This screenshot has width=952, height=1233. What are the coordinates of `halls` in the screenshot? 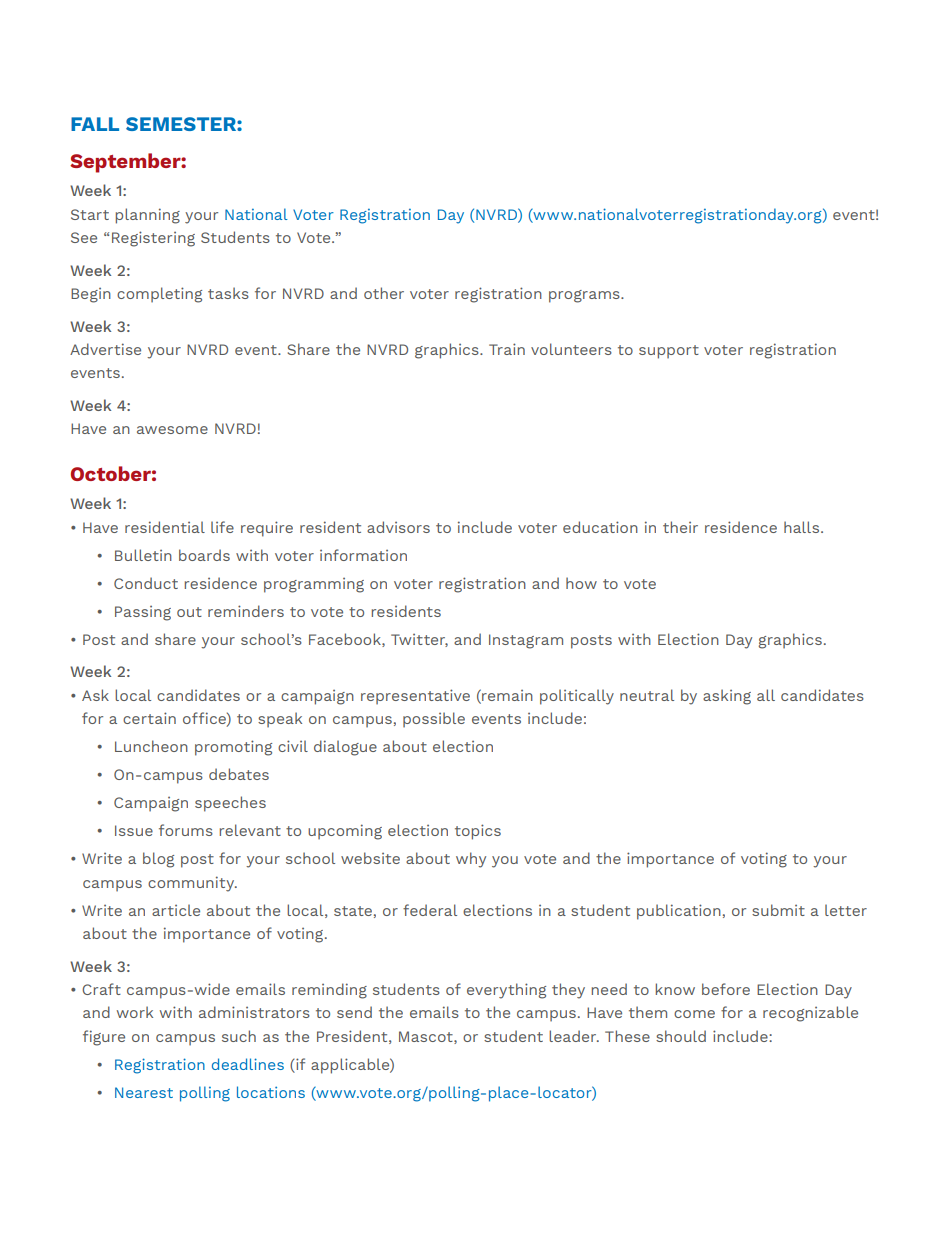 It's located at (803, 527).
